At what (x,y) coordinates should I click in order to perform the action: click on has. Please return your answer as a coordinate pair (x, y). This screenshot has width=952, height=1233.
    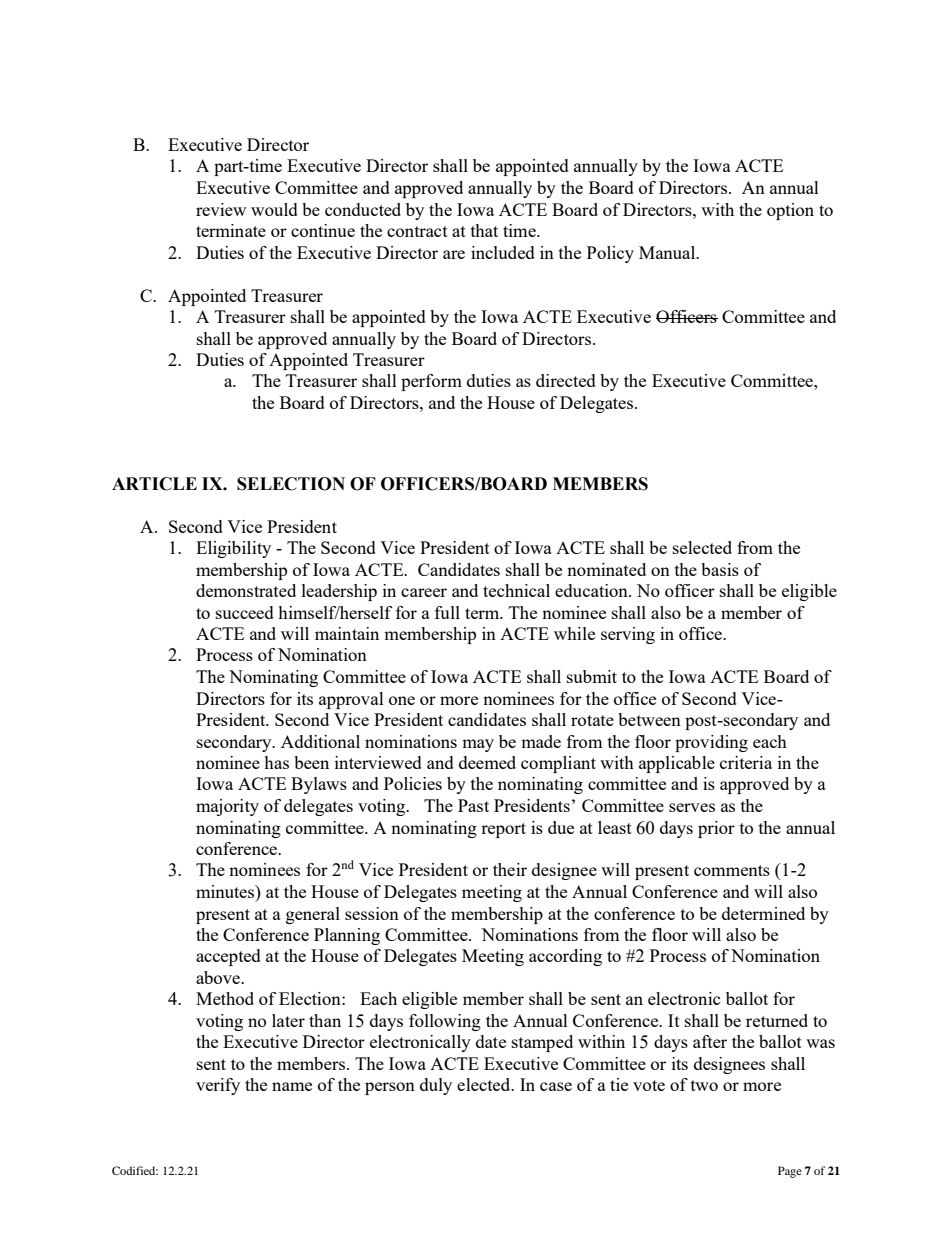
    Looking at the image, I should click on (276, 762).
